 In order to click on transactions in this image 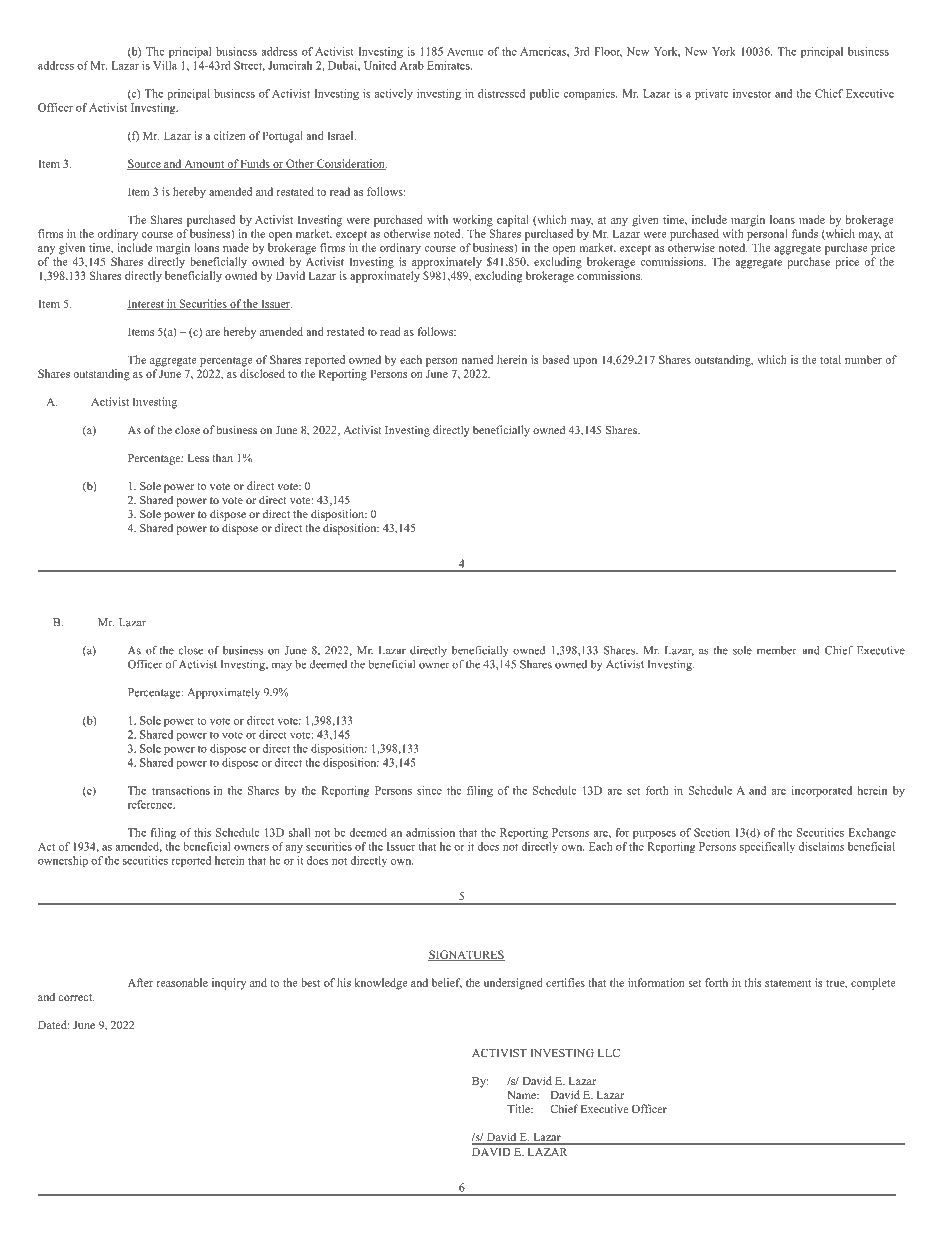, I will do `click(181, 790)`.
